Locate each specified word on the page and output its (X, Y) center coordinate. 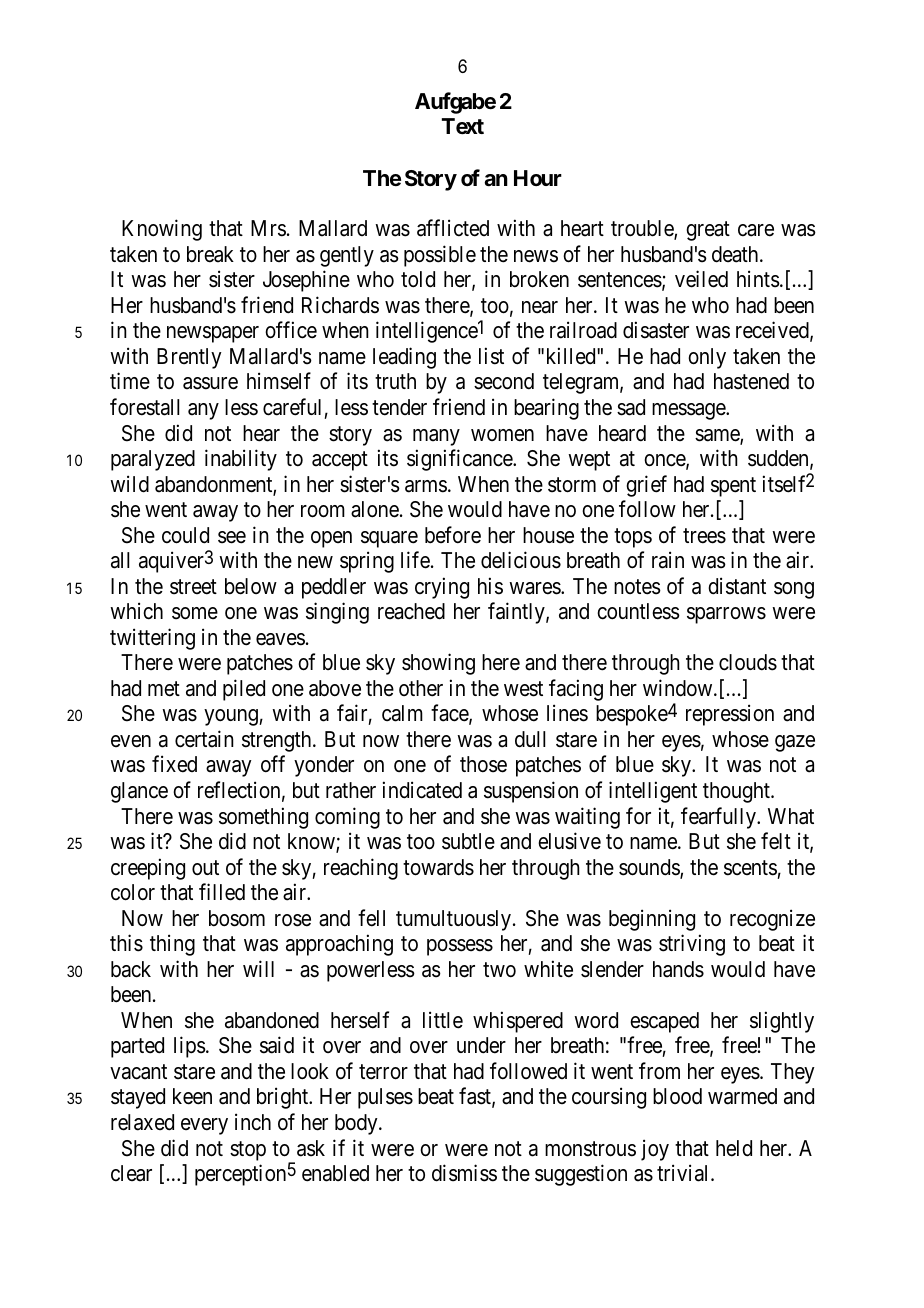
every (204, 1126)
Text (463, 126)
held (734, 1148)
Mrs (268, 228)
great (708, 231)
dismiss (464, 1173)
